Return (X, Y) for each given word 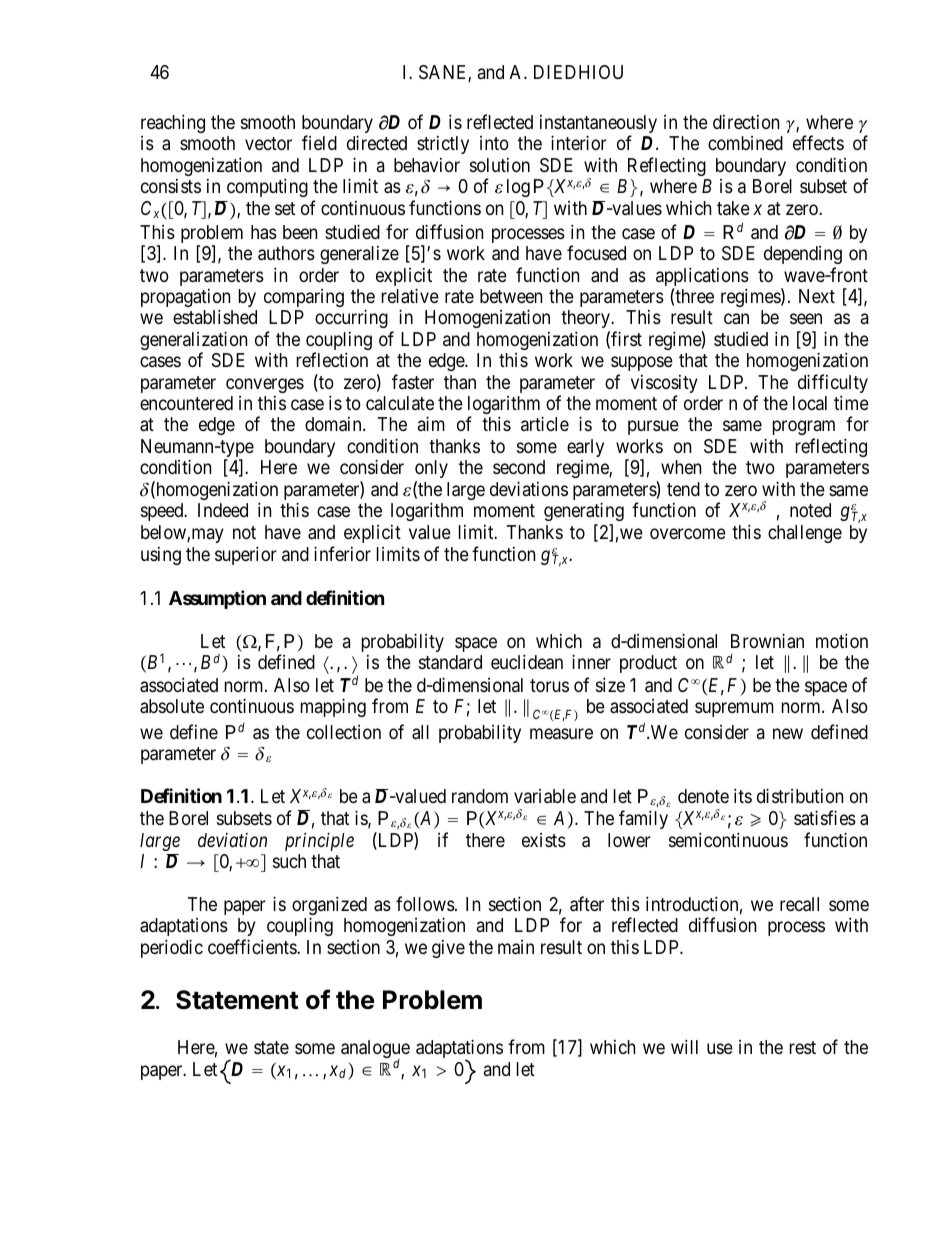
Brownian (767, 641)
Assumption (217, 599)
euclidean (527, 662)
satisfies (825, 818)
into (494, 143)
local (810, 403)
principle (319, 841)
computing (267, 187)
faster (413, 381)
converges (265, 385)
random (480, 796)
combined (745, 143)
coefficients (253, 946)
